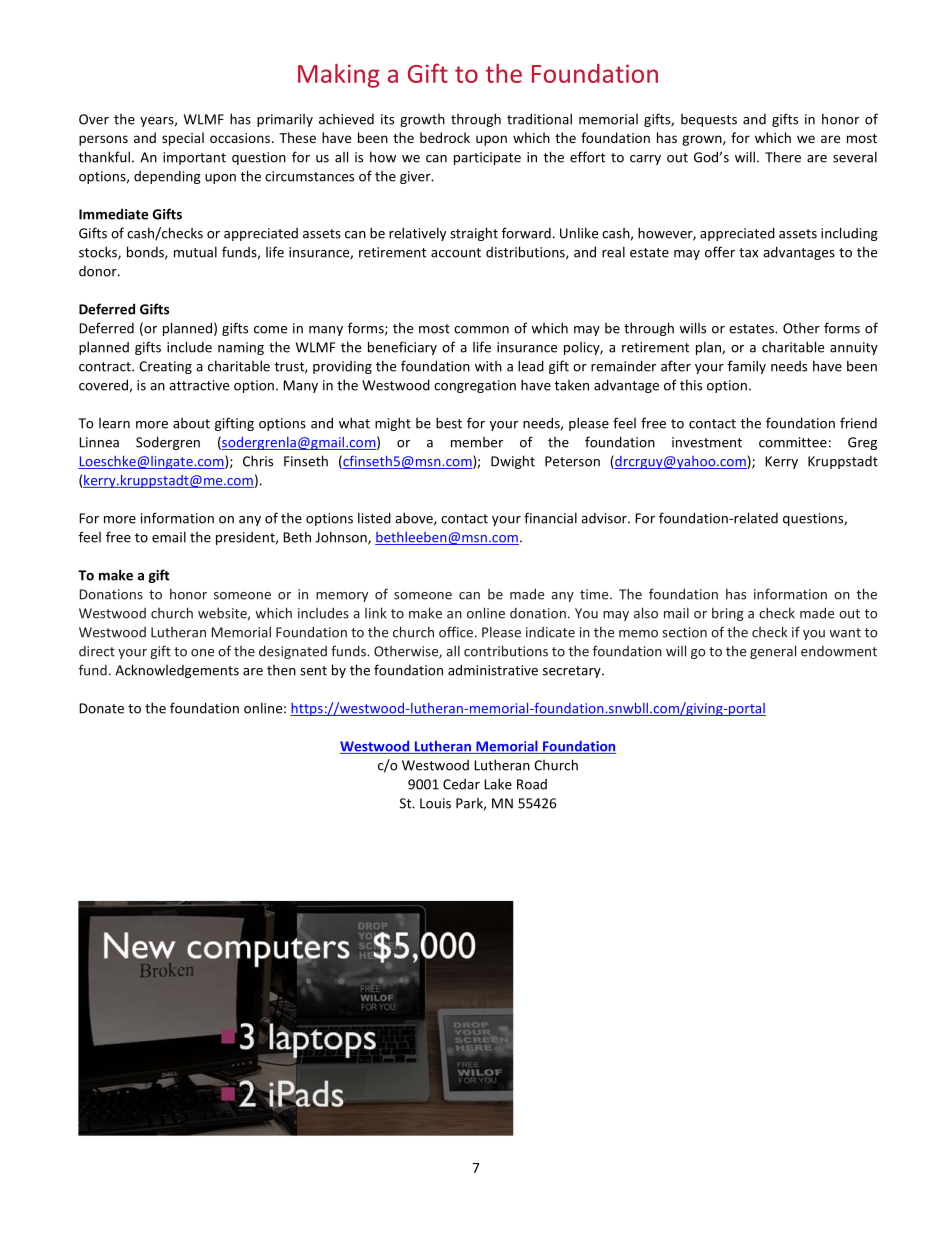 The image size is (952, 1233). I want to click on tax, so click(748, 253).
